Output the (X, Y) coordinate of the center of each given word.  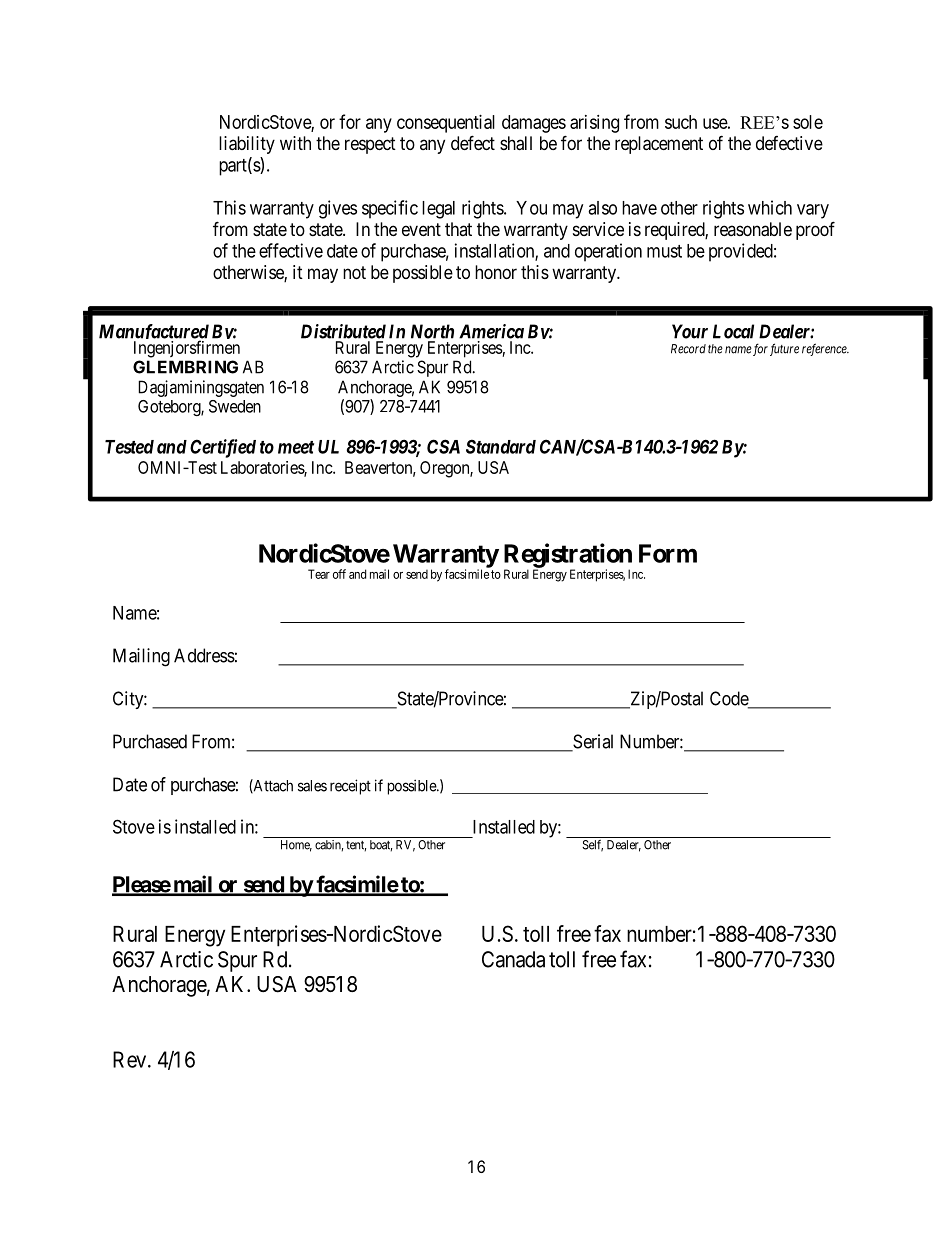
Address (204, 655)
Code (730, 699)
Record (688, 349)
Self (592, 846)
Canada (513, 959)
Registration (568, 556)
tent (356, 846)
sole (808, 122)
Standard (501, 446)
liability (247, 145)
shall (516, 143)
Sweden (235, 406)
